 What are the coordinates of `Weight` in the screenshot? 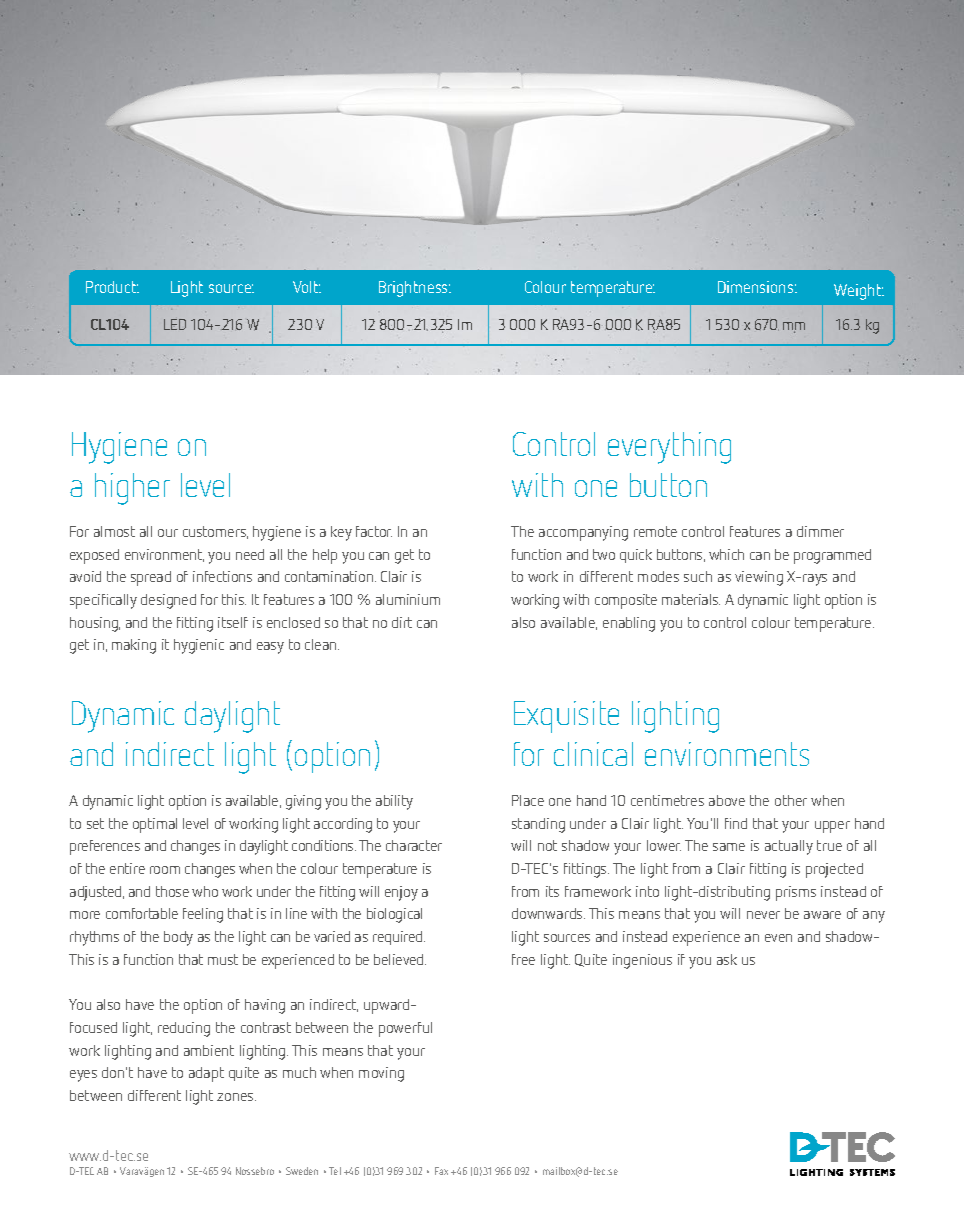 It's located at (859, 292).
